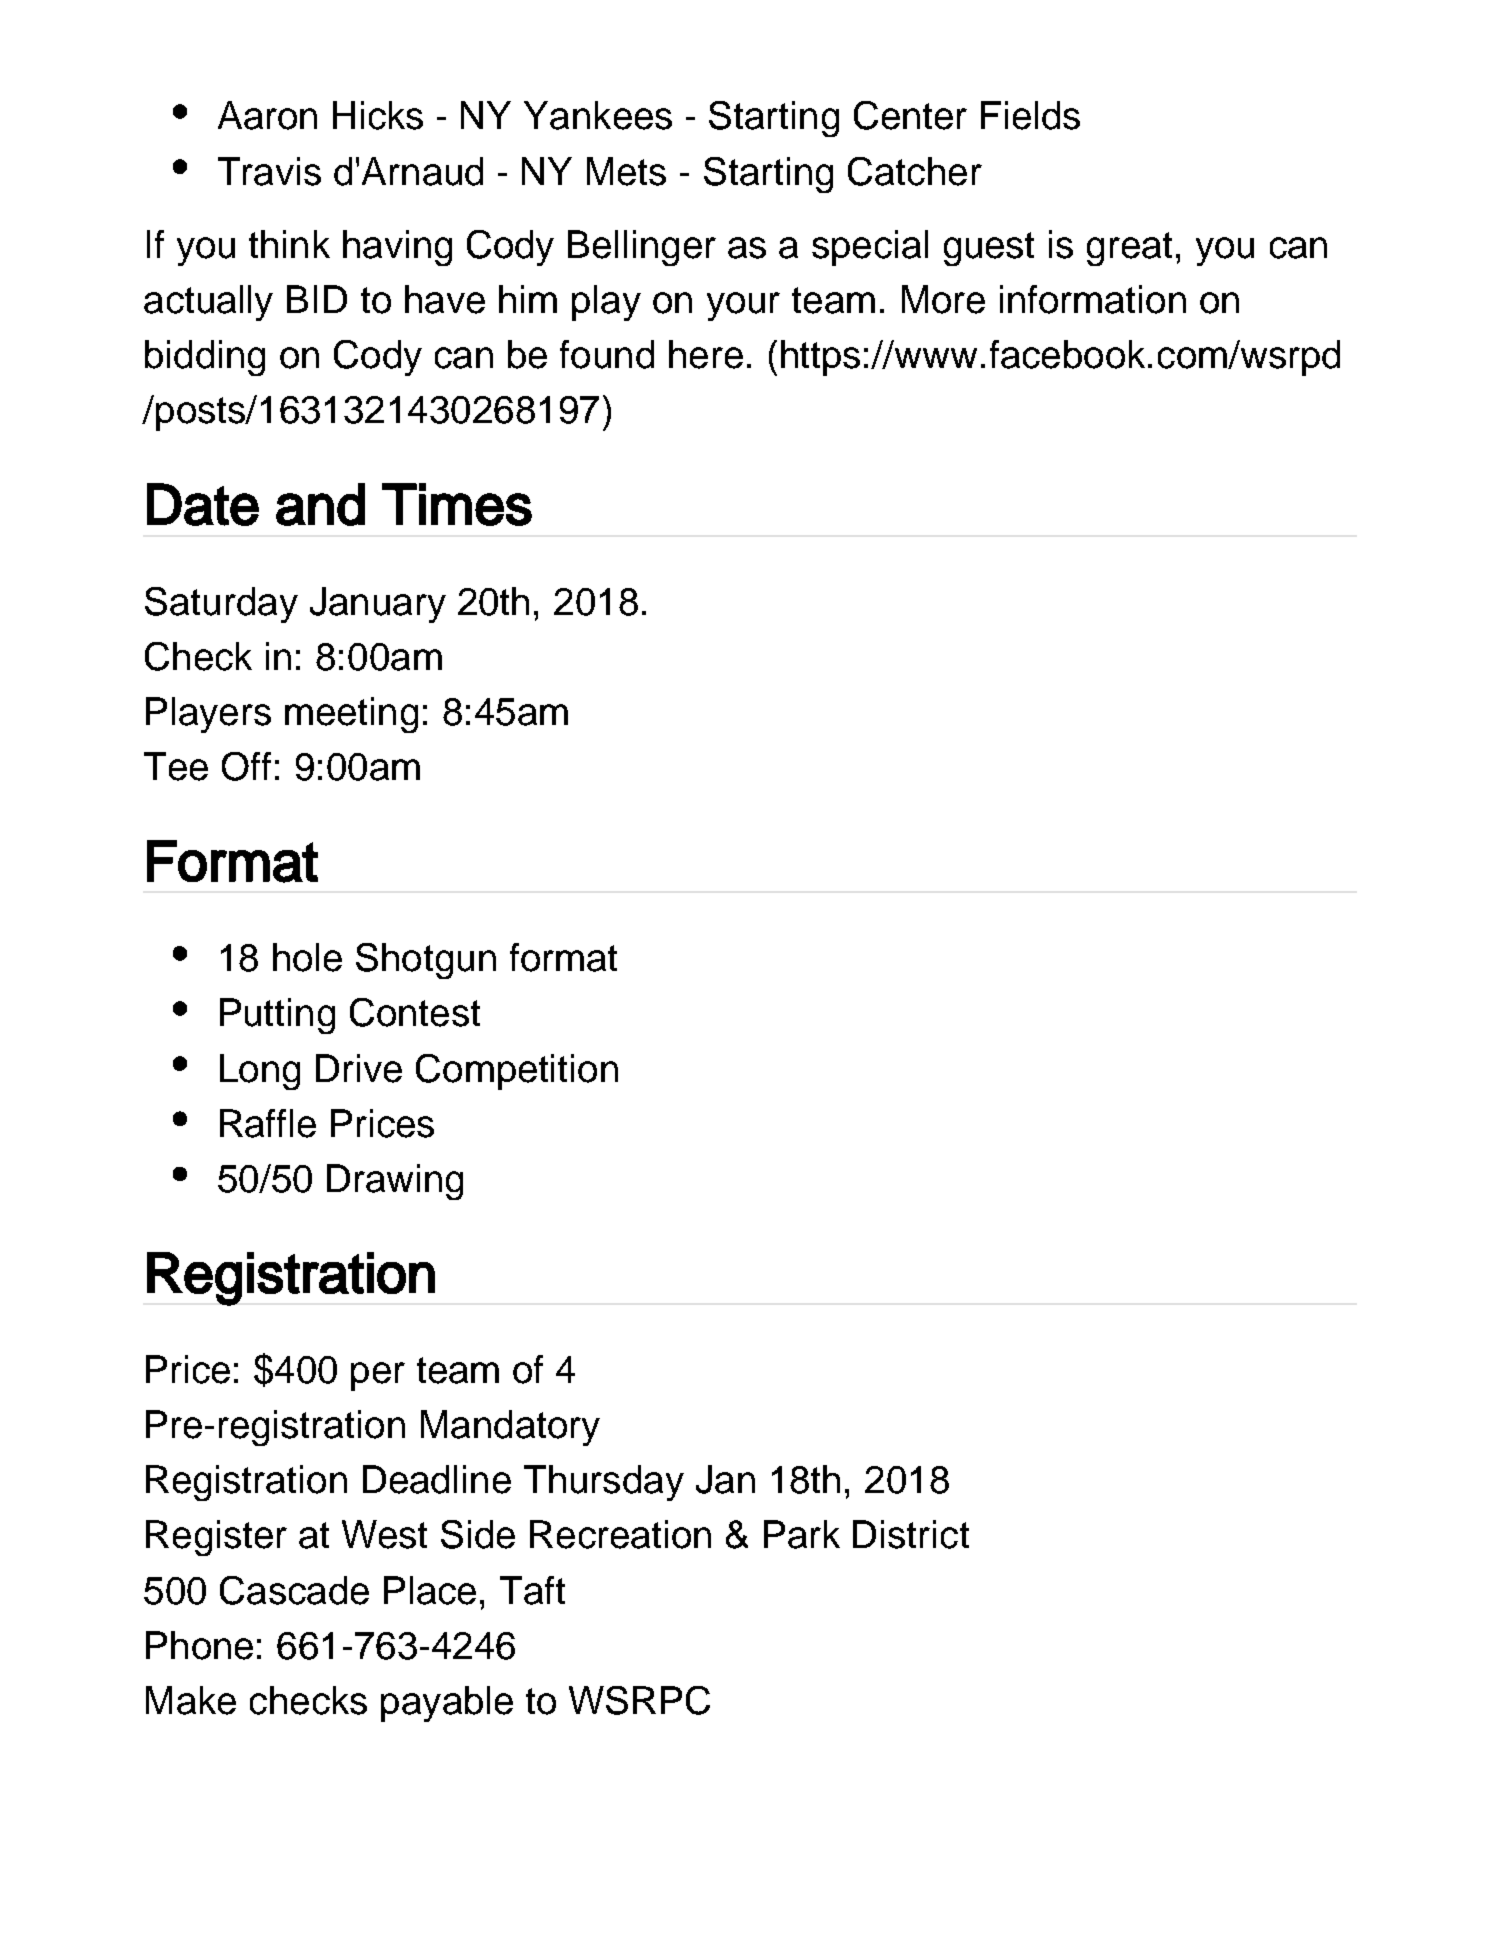 This screenshot has height=1941, width=1500. What do you see at coordinates (517, 1072) in the screenshot?
I see `Competition` at bounding box center [517, 1072].
